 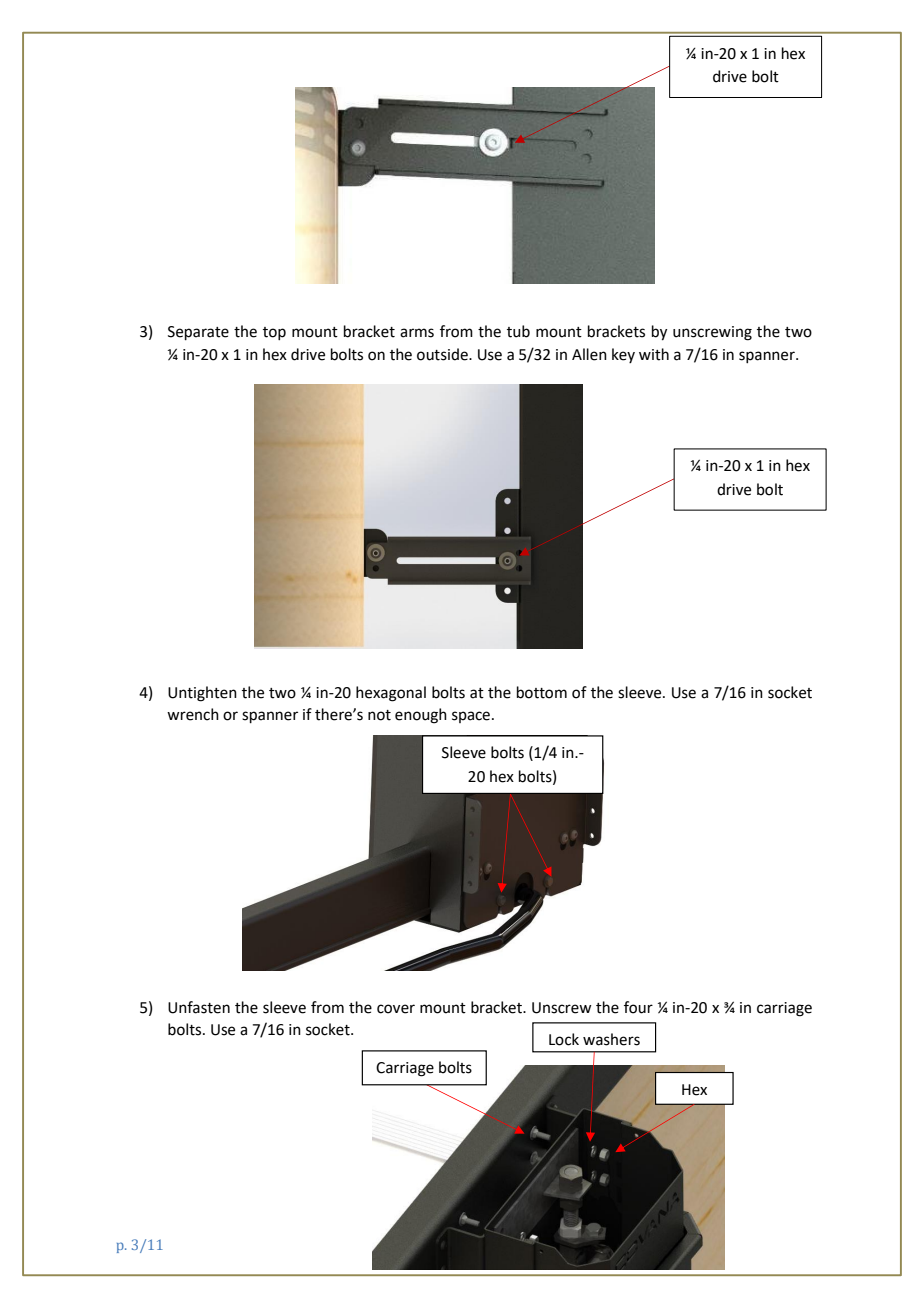 I want to click on cover, so click(x=396, y=1009).
